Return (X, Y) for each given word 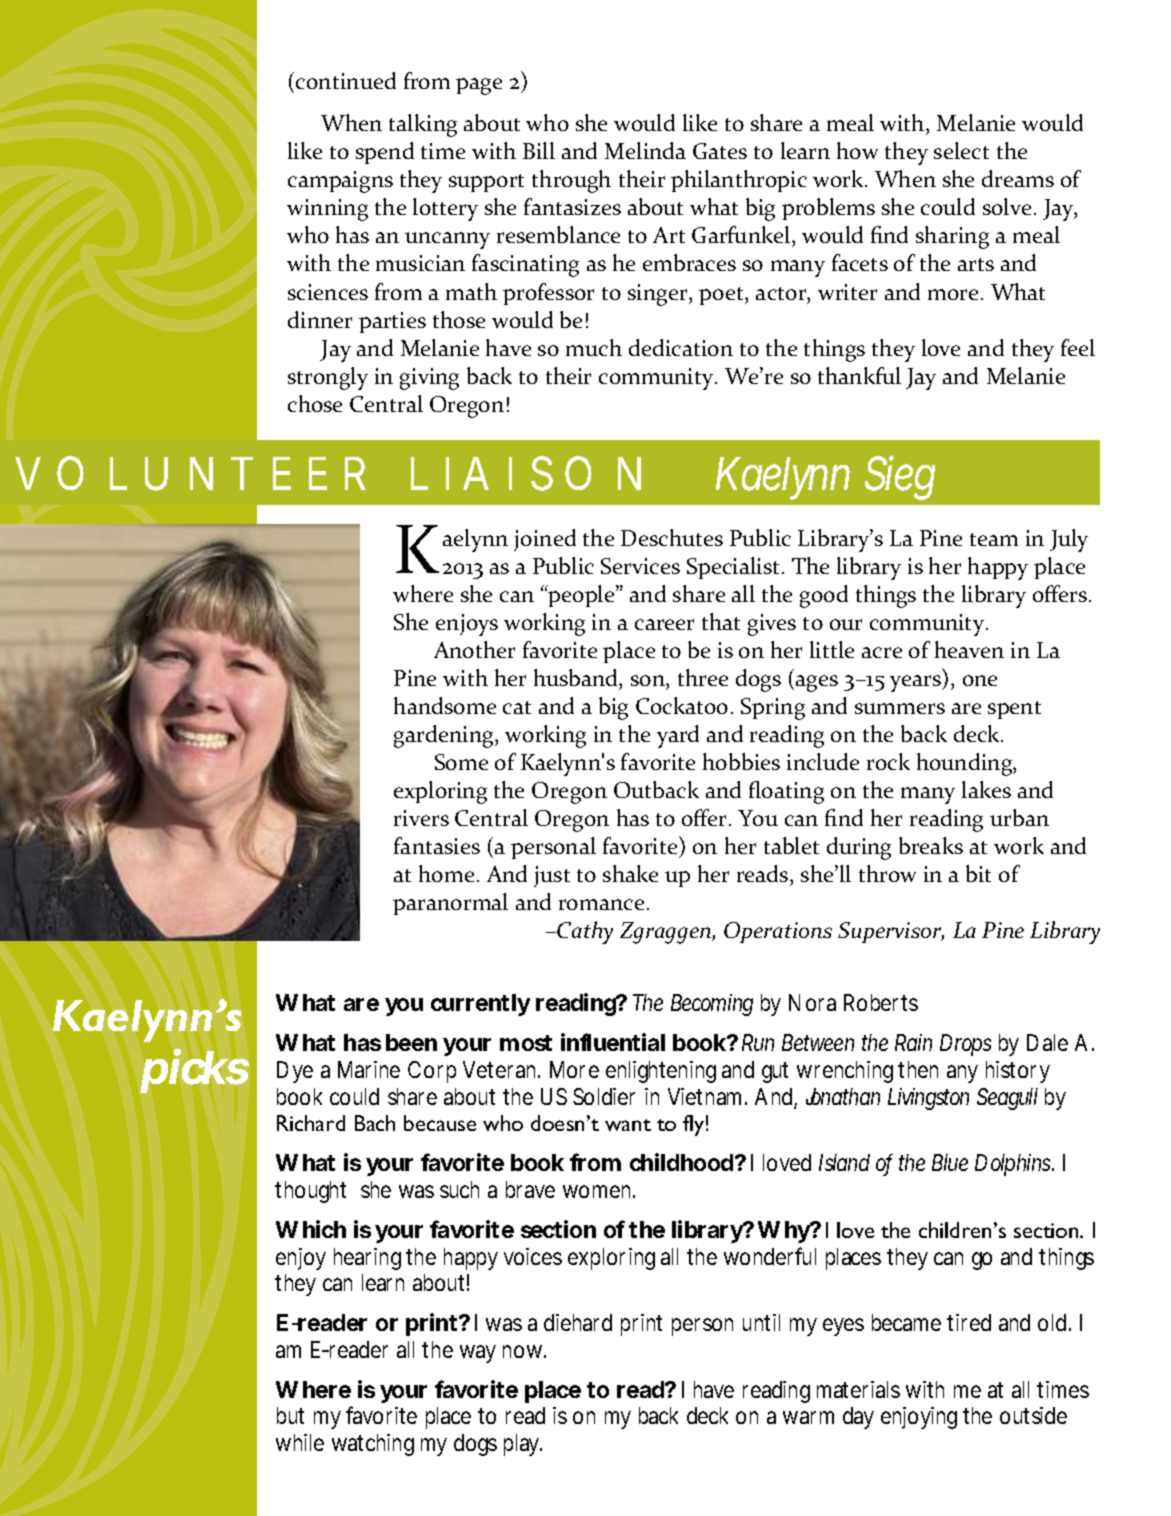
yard (678, 736)
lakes (986, 789)
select (961, 150)
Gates (720, 151)
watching (373, 1445)
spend (385, 153)
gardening (445, 736)
